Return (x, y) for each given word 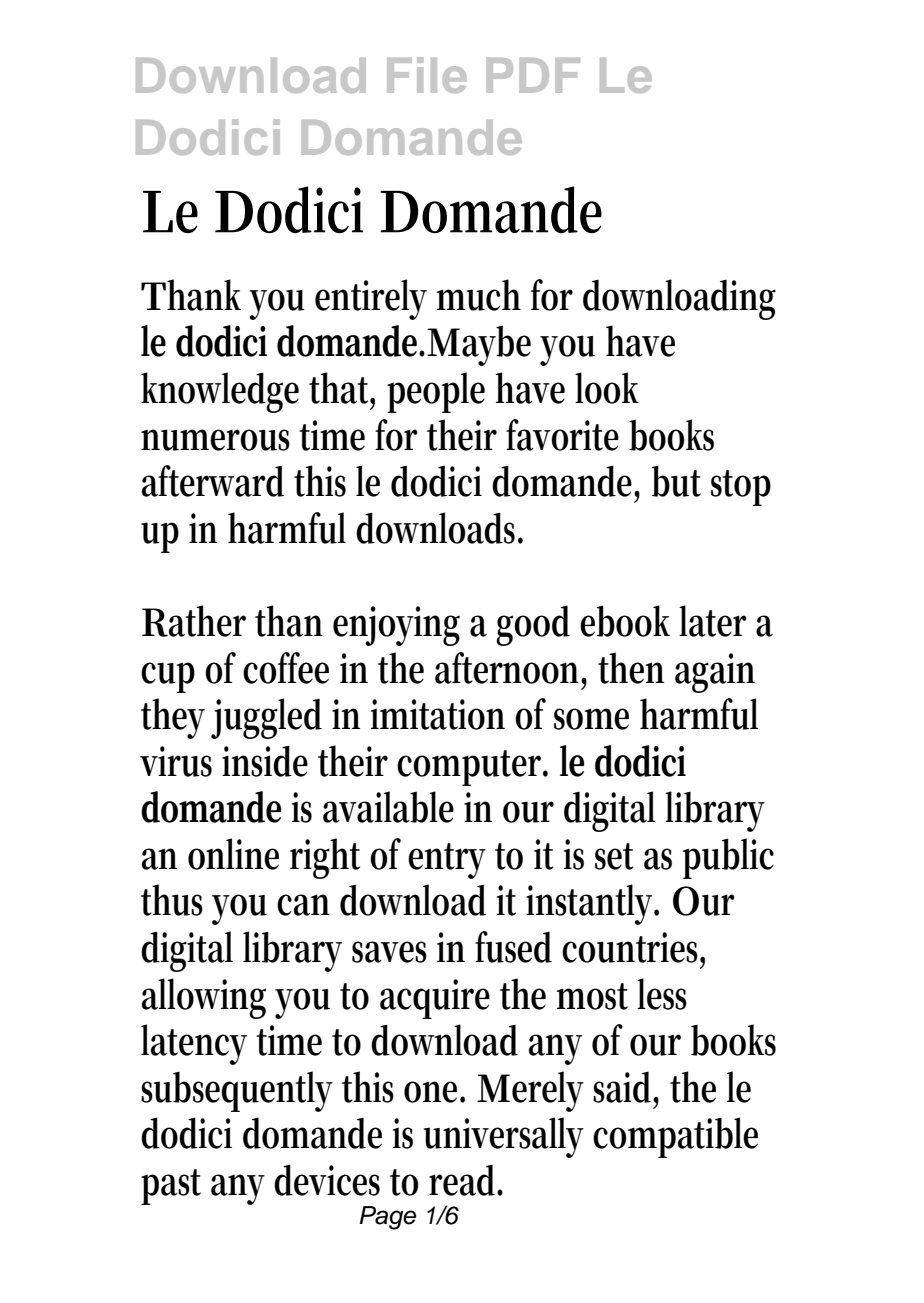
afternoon (511, 669)
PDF (533, 75)
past (171, 1187)
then (631, 668)
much (479, 295)
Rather (194, 621)
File (427, 75)
